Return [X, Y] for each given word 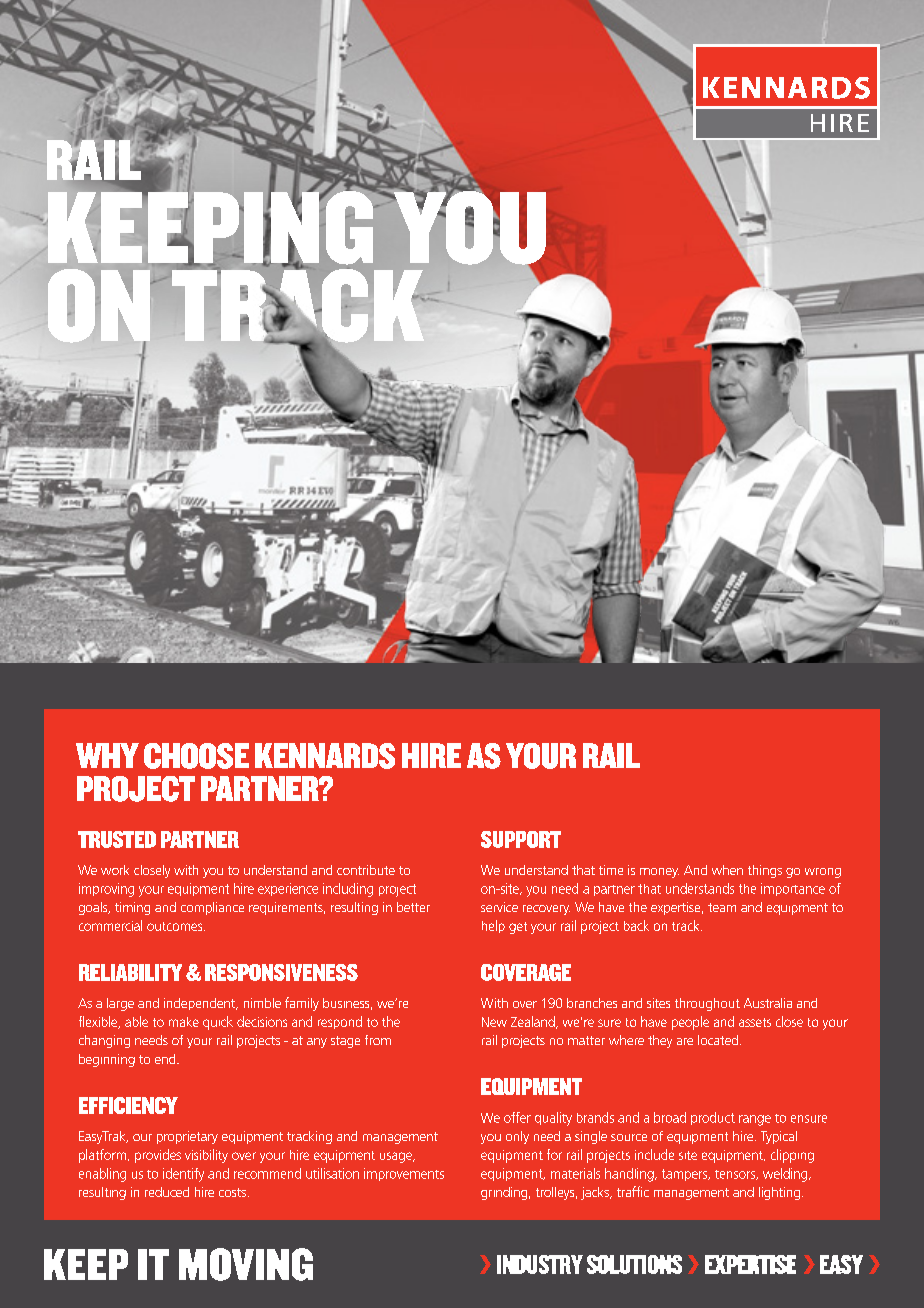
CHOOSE [196, 756]
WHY [107, 755]
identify [183, 1175]
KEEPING [211, 227]
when [727, 870]
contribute [366, 870]
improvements [404, 1174]
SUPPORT [521, 839]
